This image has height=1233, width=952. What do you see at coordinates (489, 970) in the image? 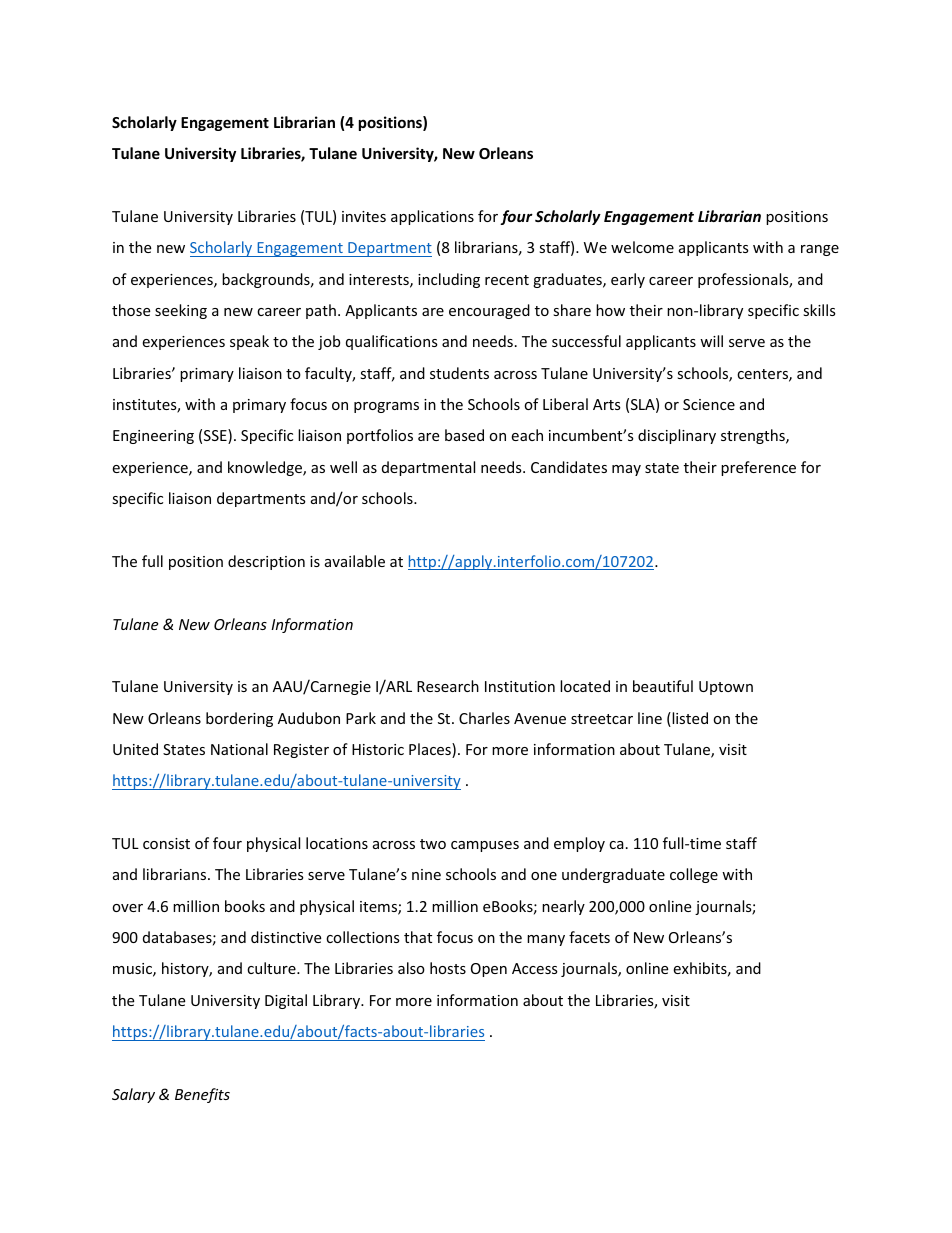
I see `Open` at bounding box center [489, 970].
